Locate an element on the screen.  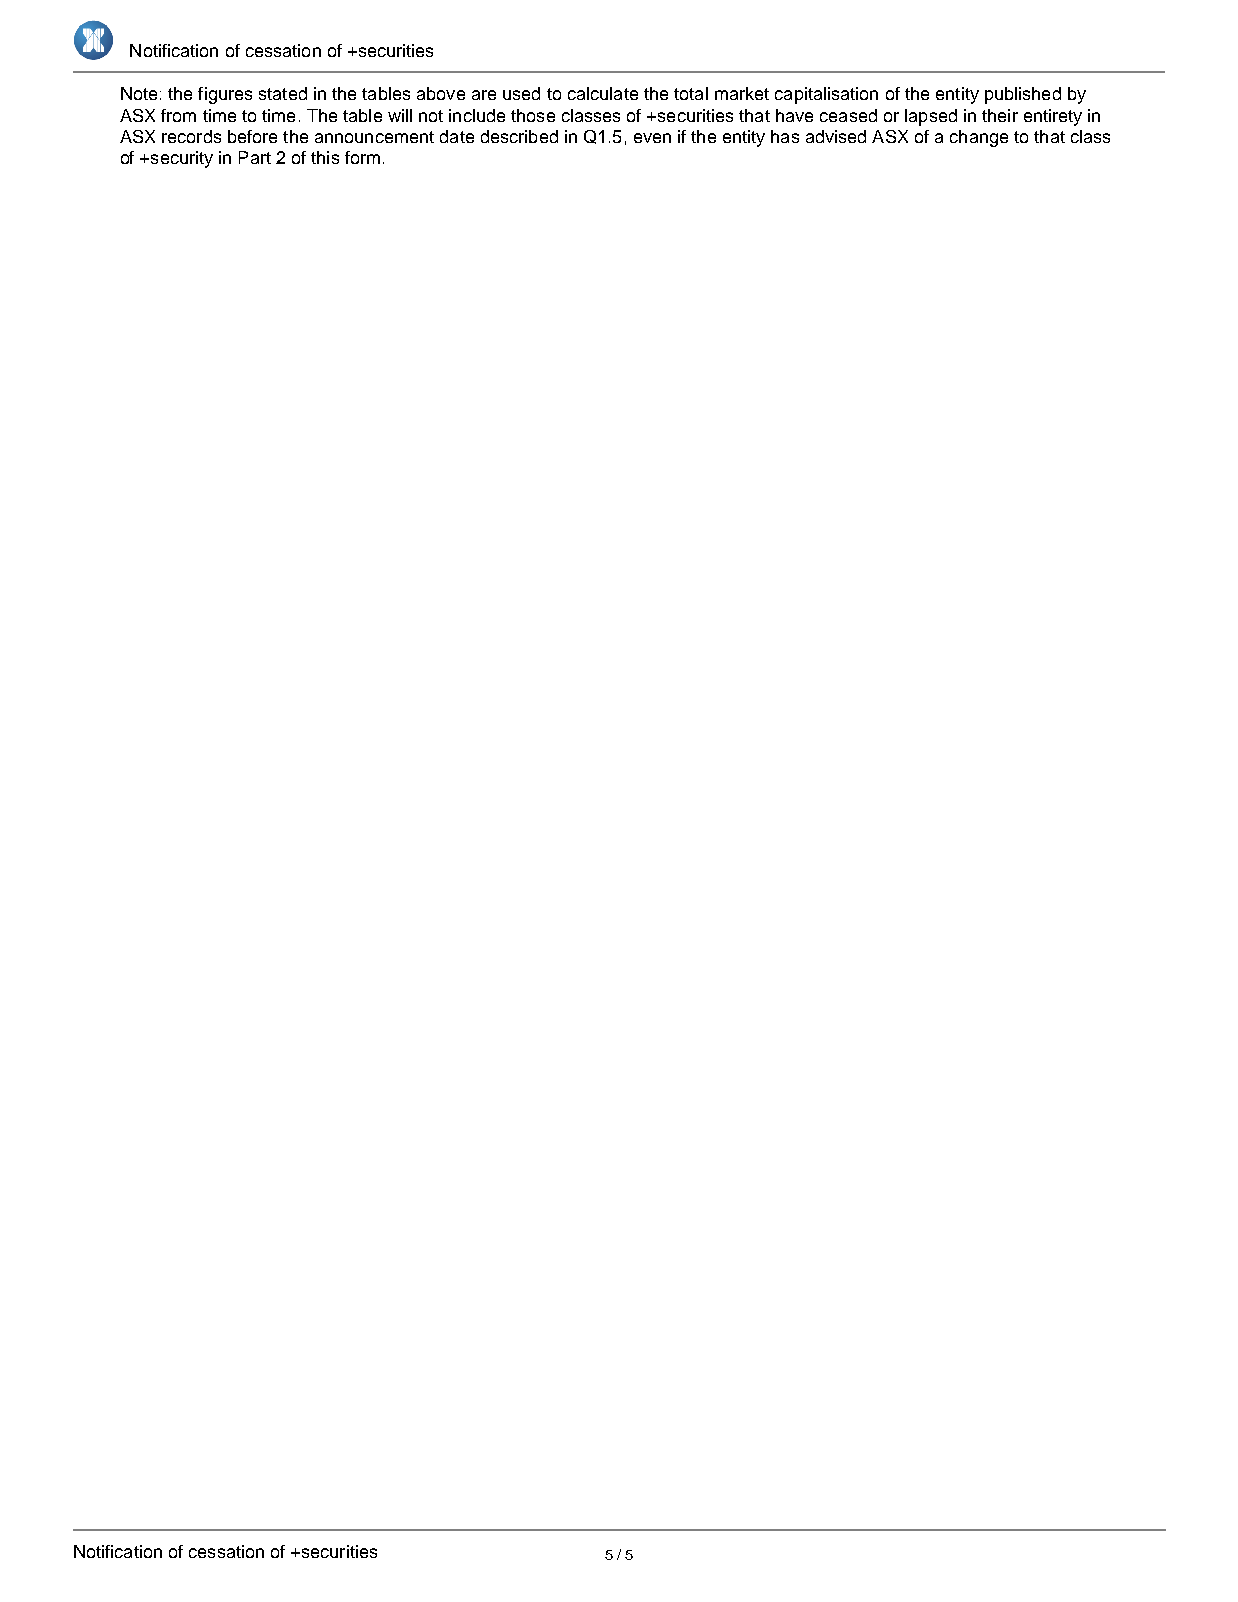
described is located at coordinates (519, 136).
